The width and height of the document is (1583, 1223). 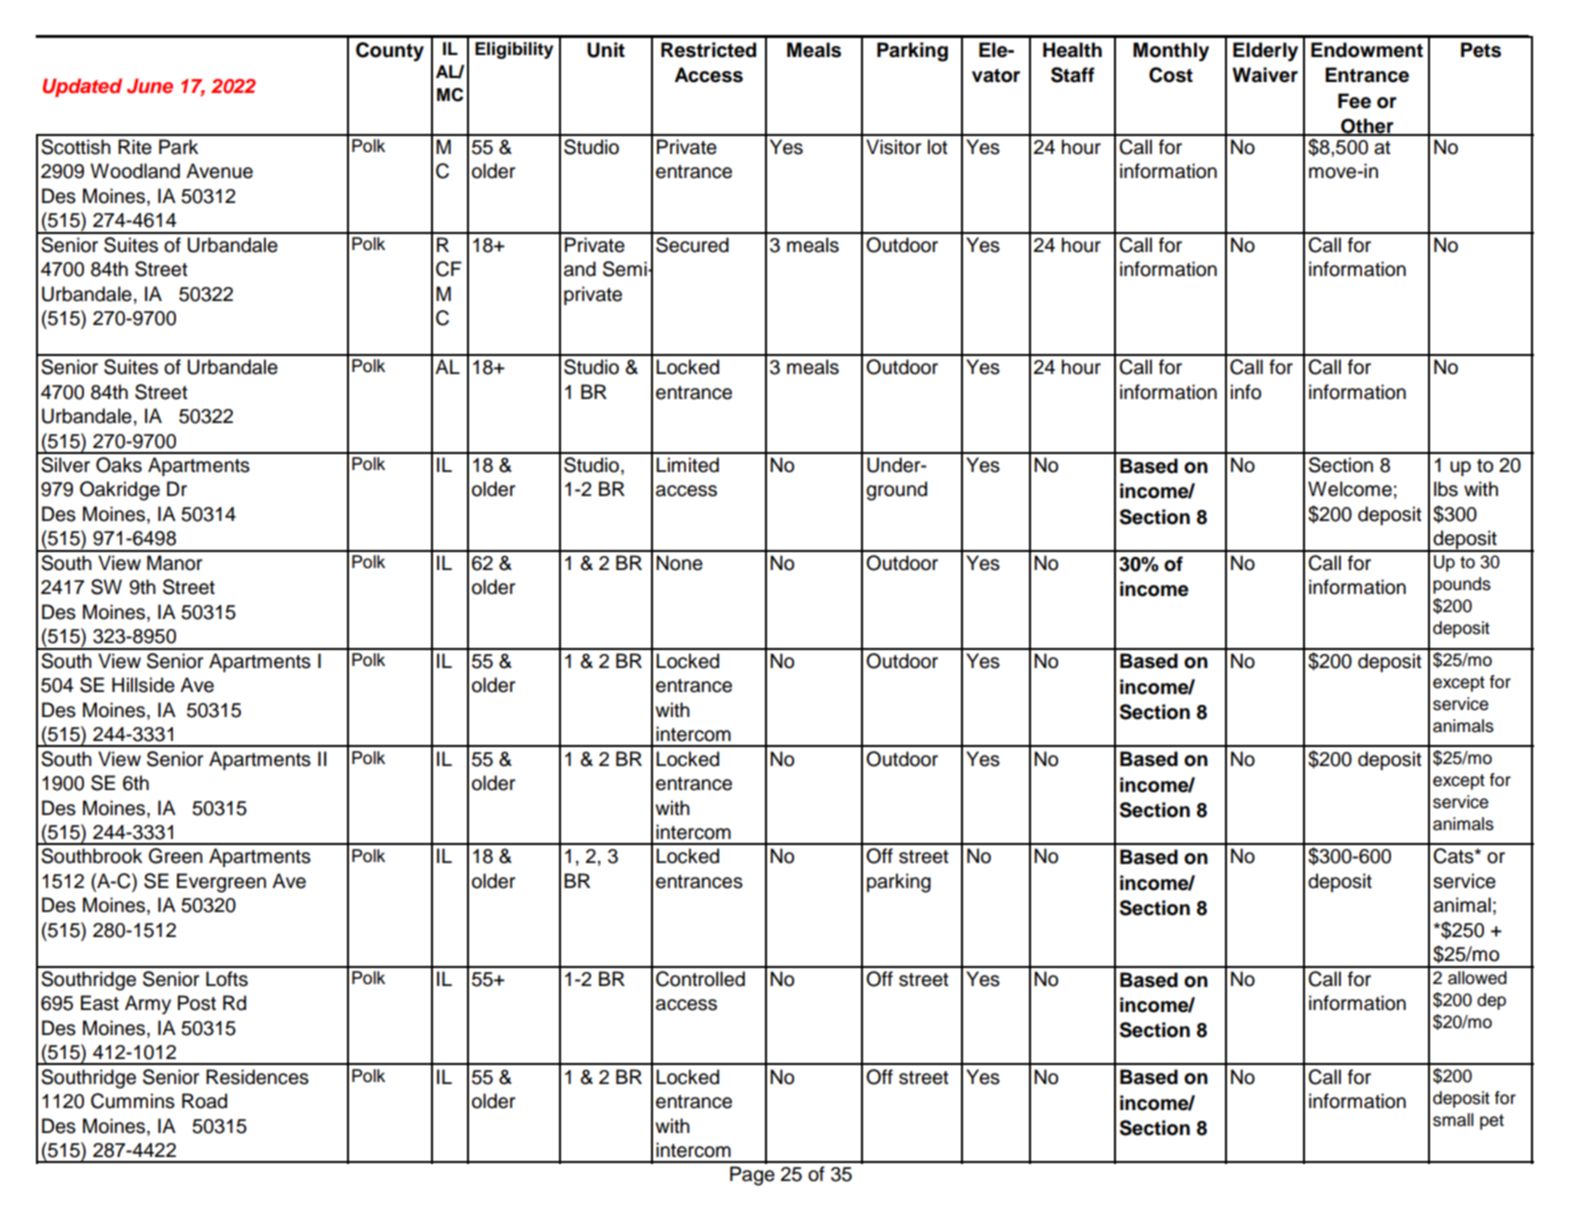 What do you see at coordinates (708, 50) in the document?
I see `Restricted` at bounding box center [708, 50].
